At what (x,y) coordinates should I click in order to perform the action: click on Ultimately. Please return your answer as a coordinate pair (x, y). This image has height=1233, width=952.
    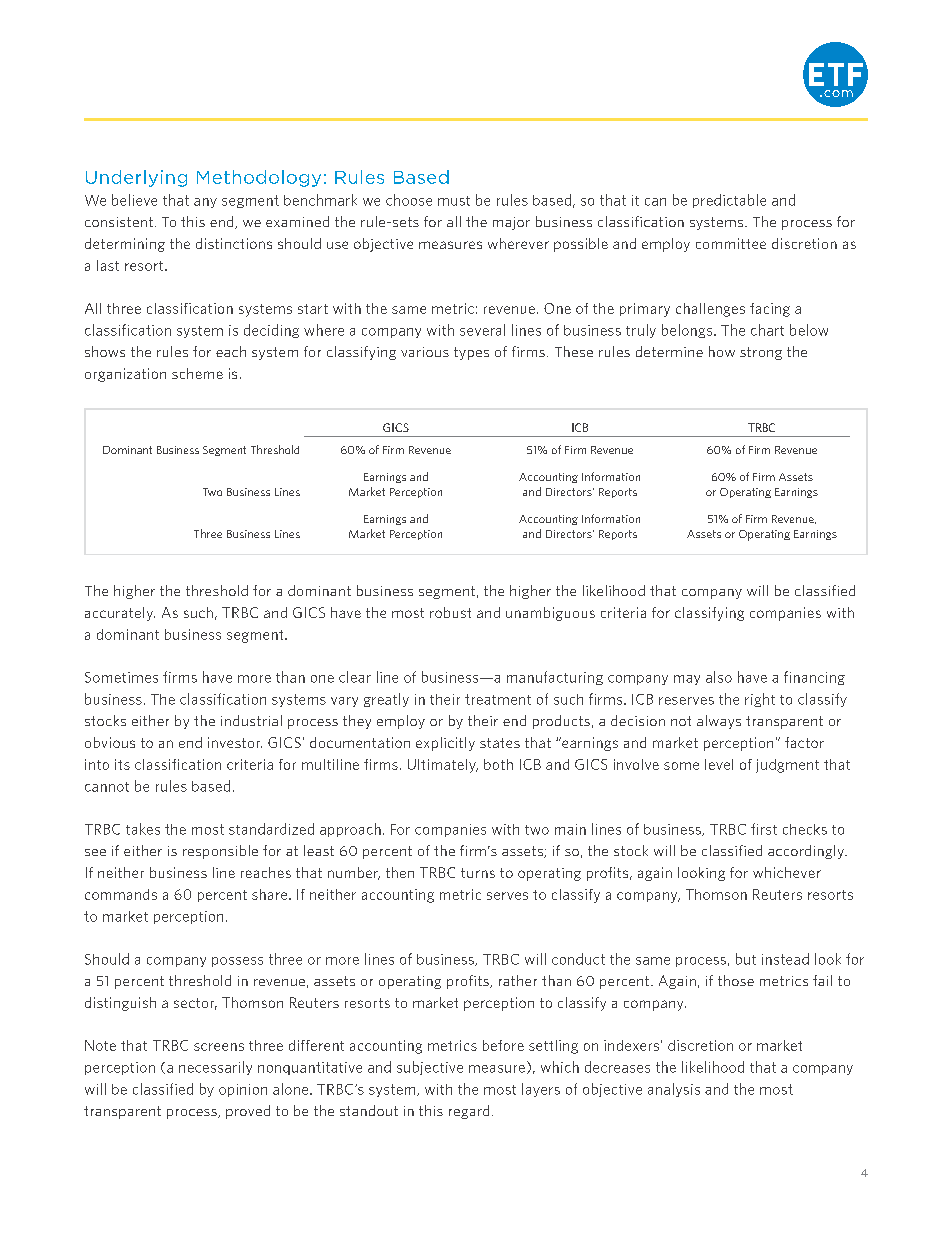
    Looking at the image, I should click on (443, 766).
